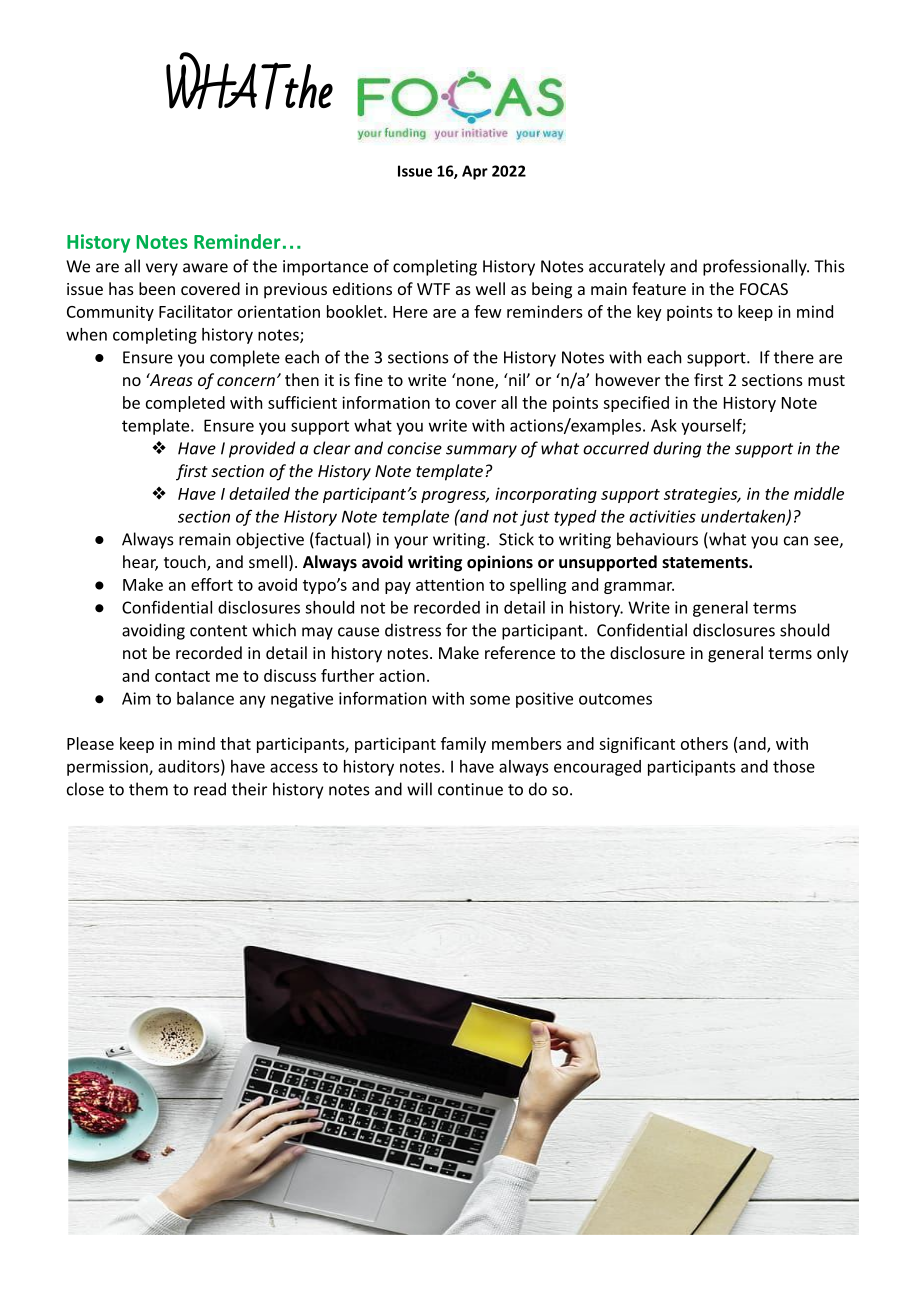  I want to click on content, so click(218, 631).
